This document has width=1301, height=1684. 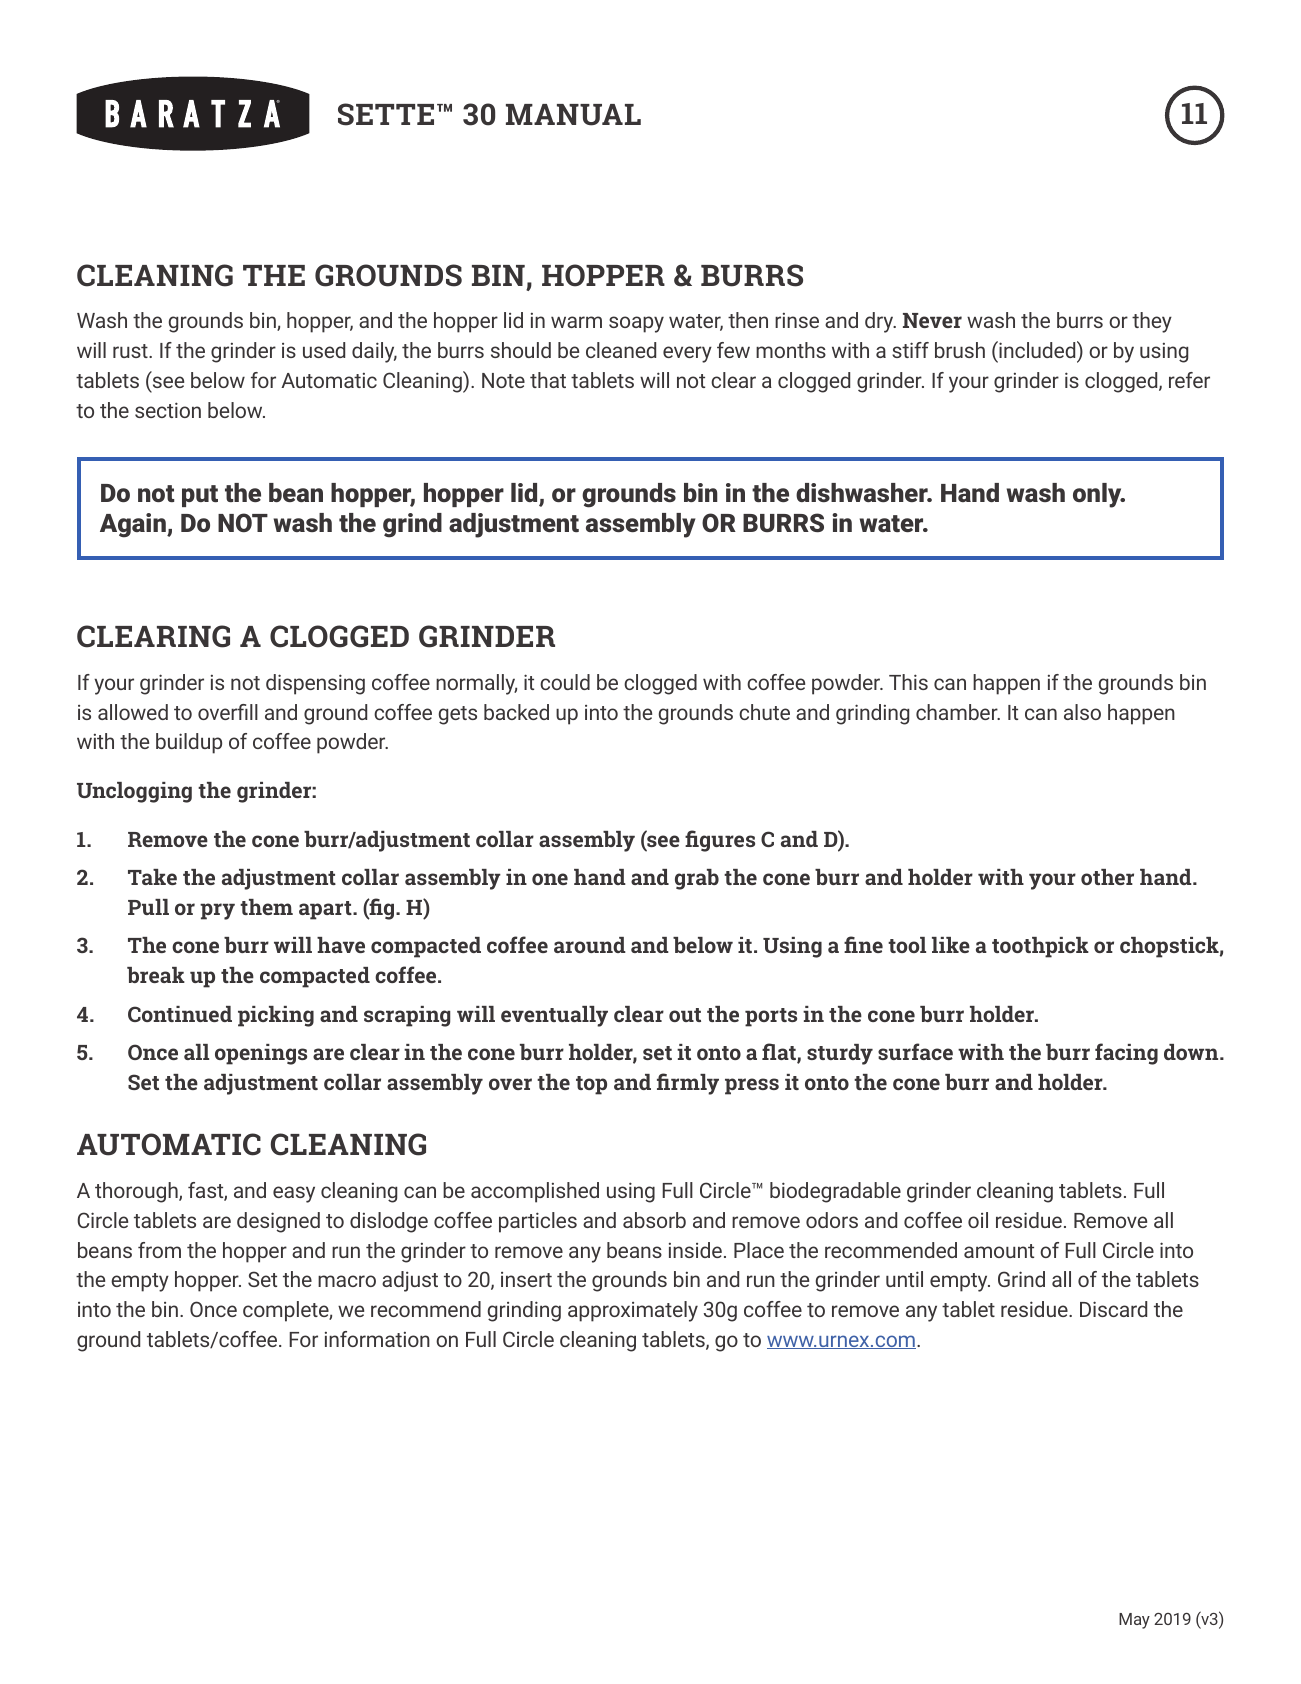 I want to click on facing, so click(x=1126, y=1054).
